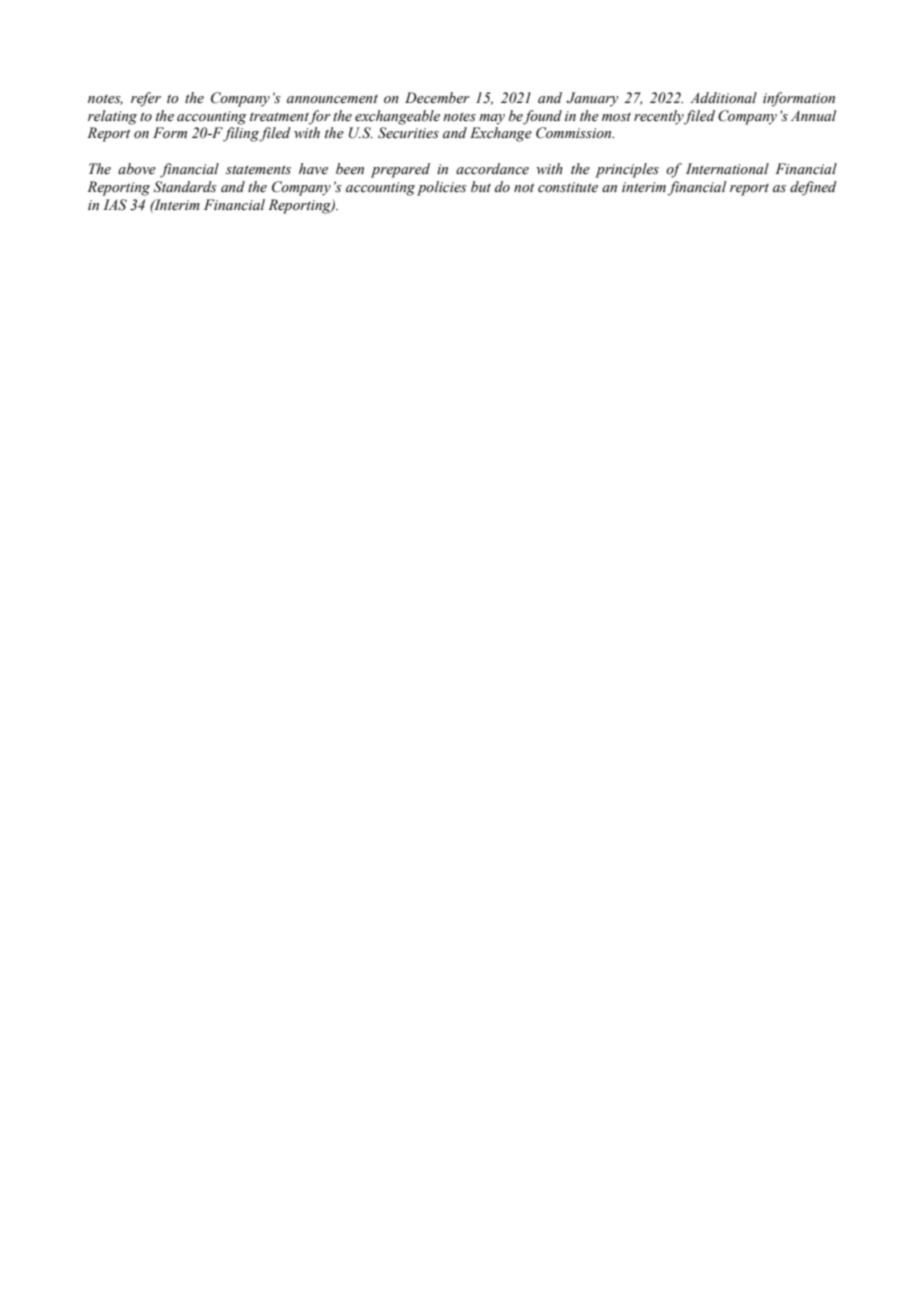  I want to click on International, so click(727, 168).
